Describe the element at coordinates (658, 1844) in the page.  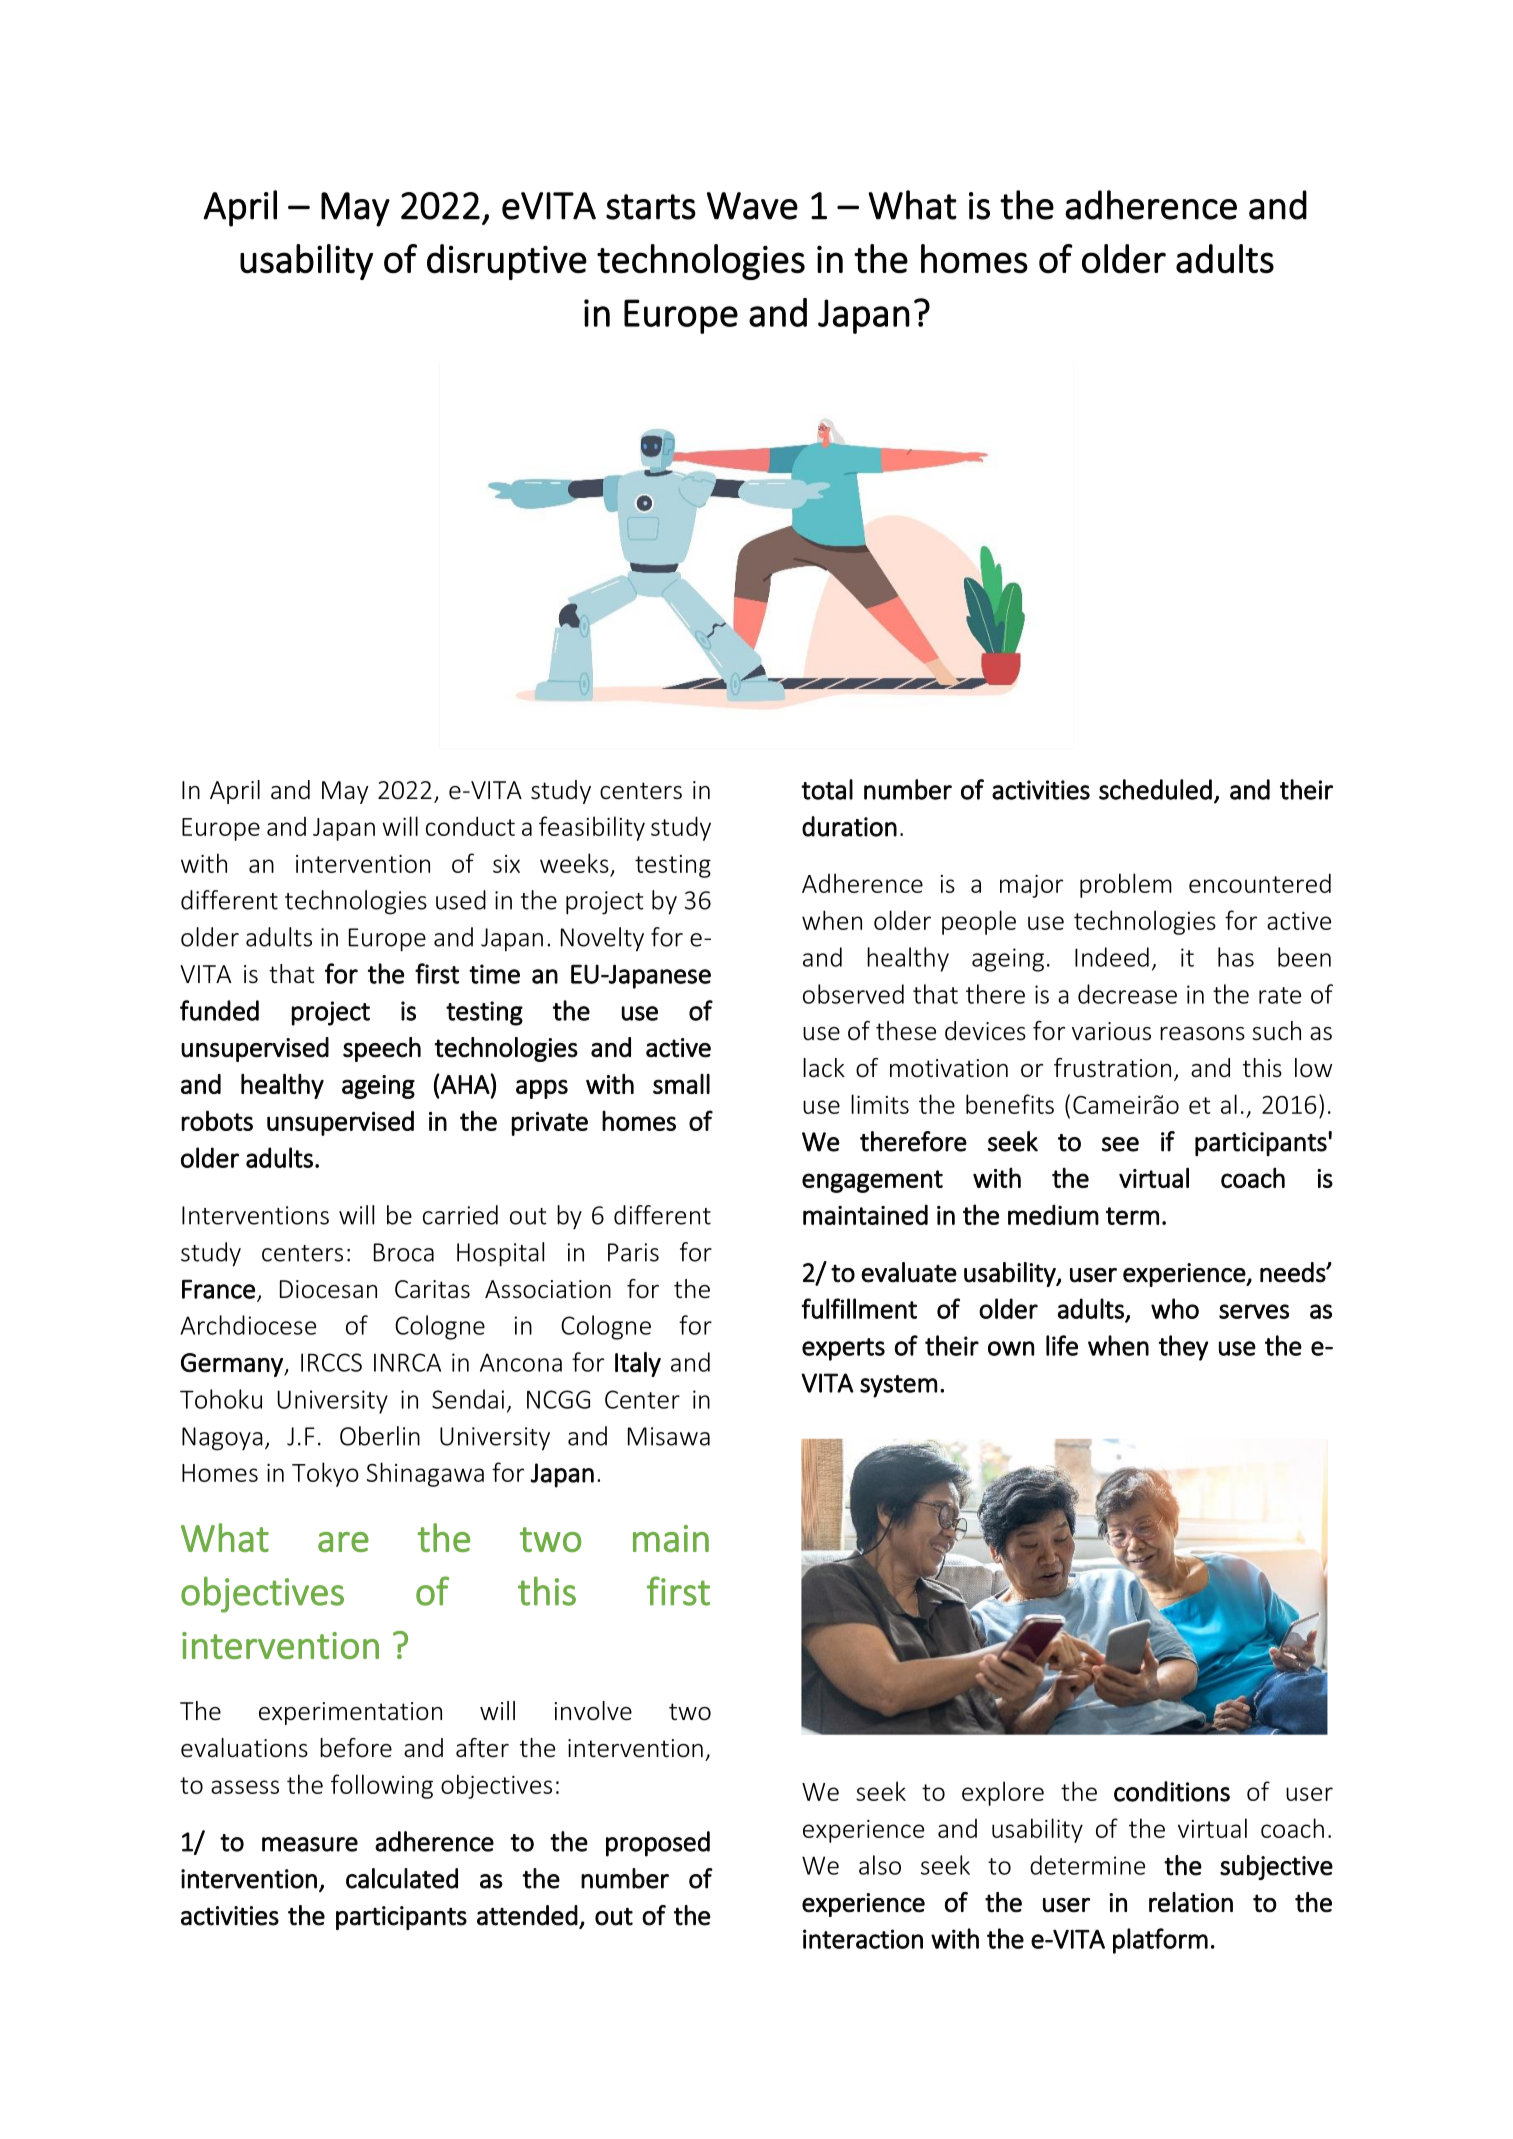
I see `proposed` at that location.
